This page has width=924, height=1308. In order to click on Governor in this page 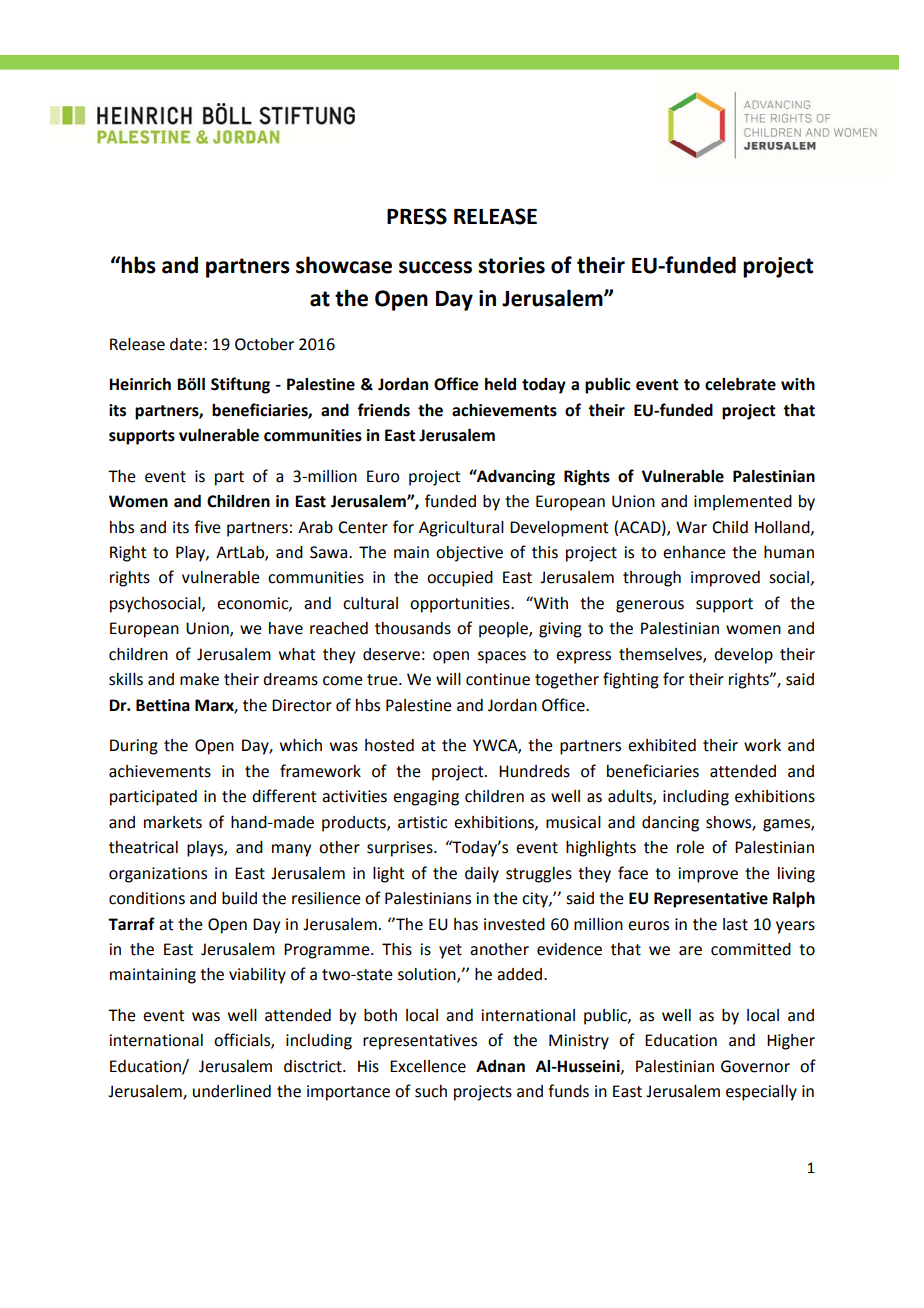, I will do `click(755, 1066)`.
